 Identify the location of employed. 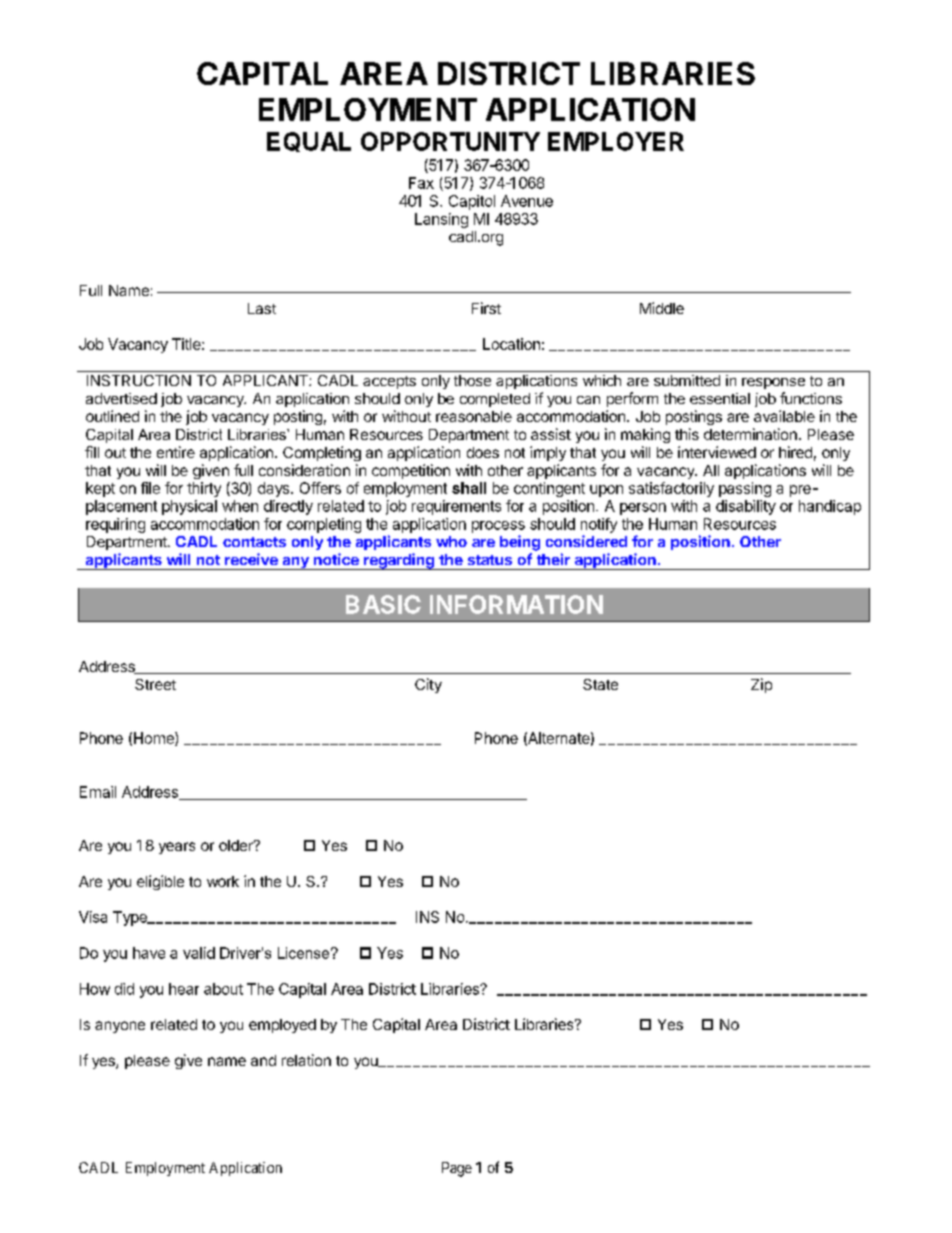
(282, 1026).
